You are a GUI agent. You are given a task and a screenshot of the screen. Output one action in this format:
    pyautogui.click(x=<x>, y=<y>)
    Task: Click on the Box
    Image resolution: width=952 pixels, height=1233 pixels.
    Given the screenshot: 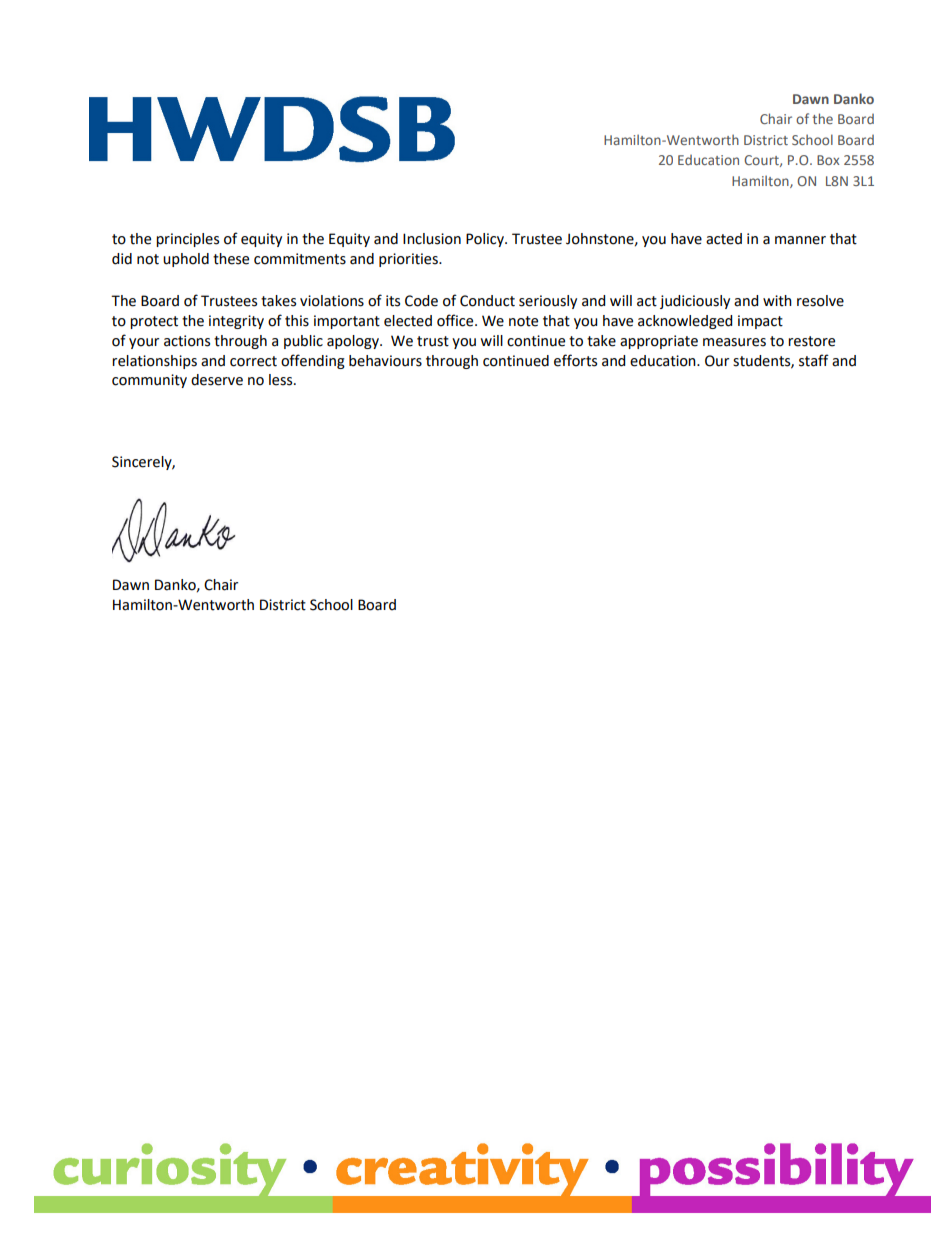 What is the action you would take?
    pyautogui.click(x=828, y=160)
